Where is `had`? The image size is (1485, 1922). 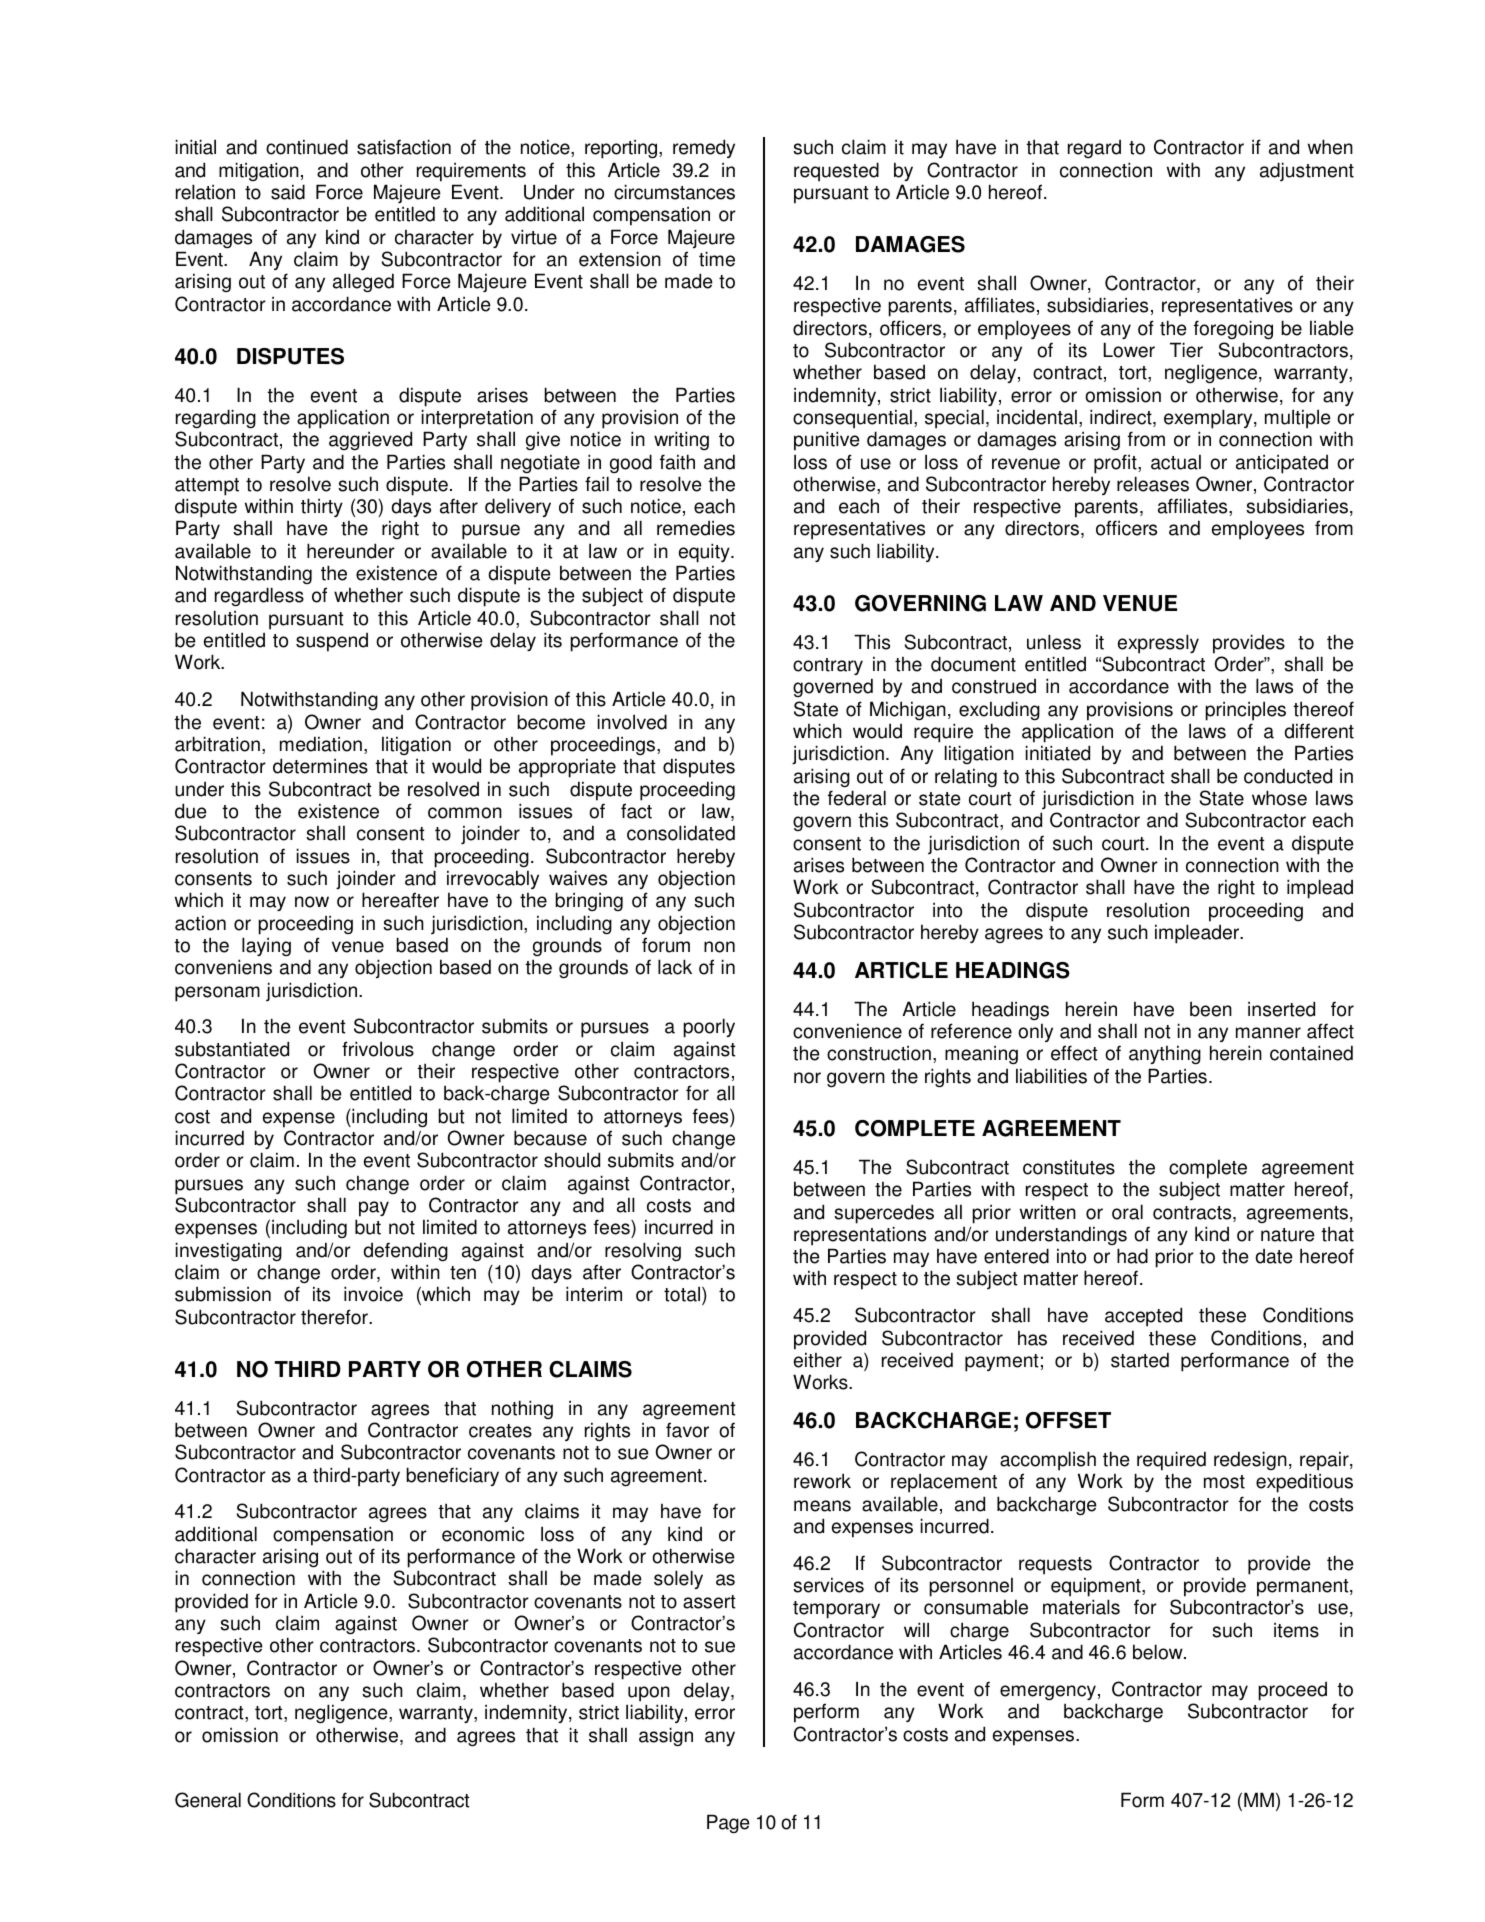 had is located at coordinates (1132, 1256).
